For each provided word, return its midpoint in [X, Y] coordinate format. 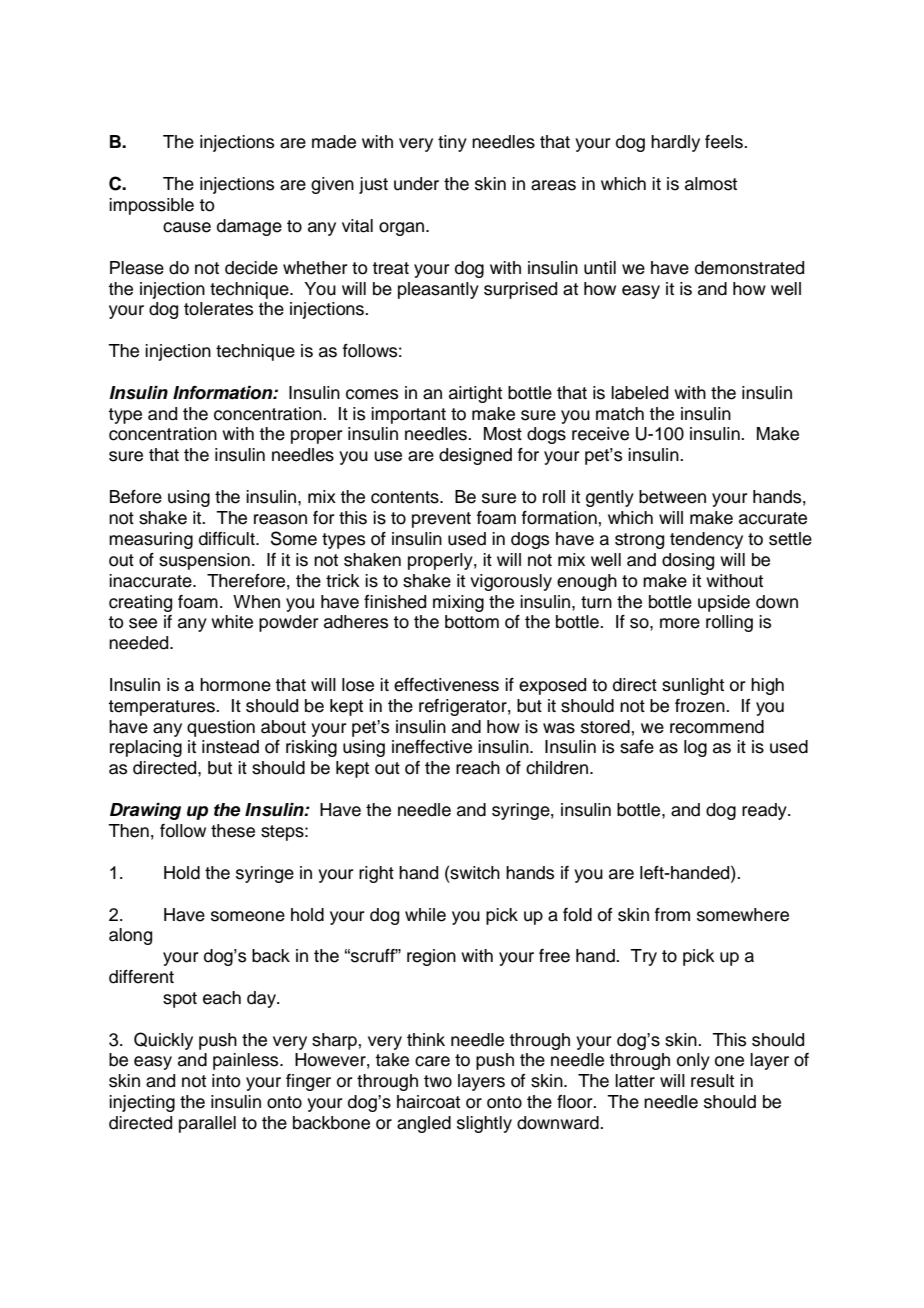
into [226, 1081]
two [438, 1081]
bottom [472, 622]
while [425, 915]
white [232, 622]
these [233, 831]
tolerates [218, 309]
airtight [475, 394]
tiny [452, 143]
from [672, 915]
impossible [151, 206]
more [680, 623]
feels [725, 142]
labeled [639, 393]
